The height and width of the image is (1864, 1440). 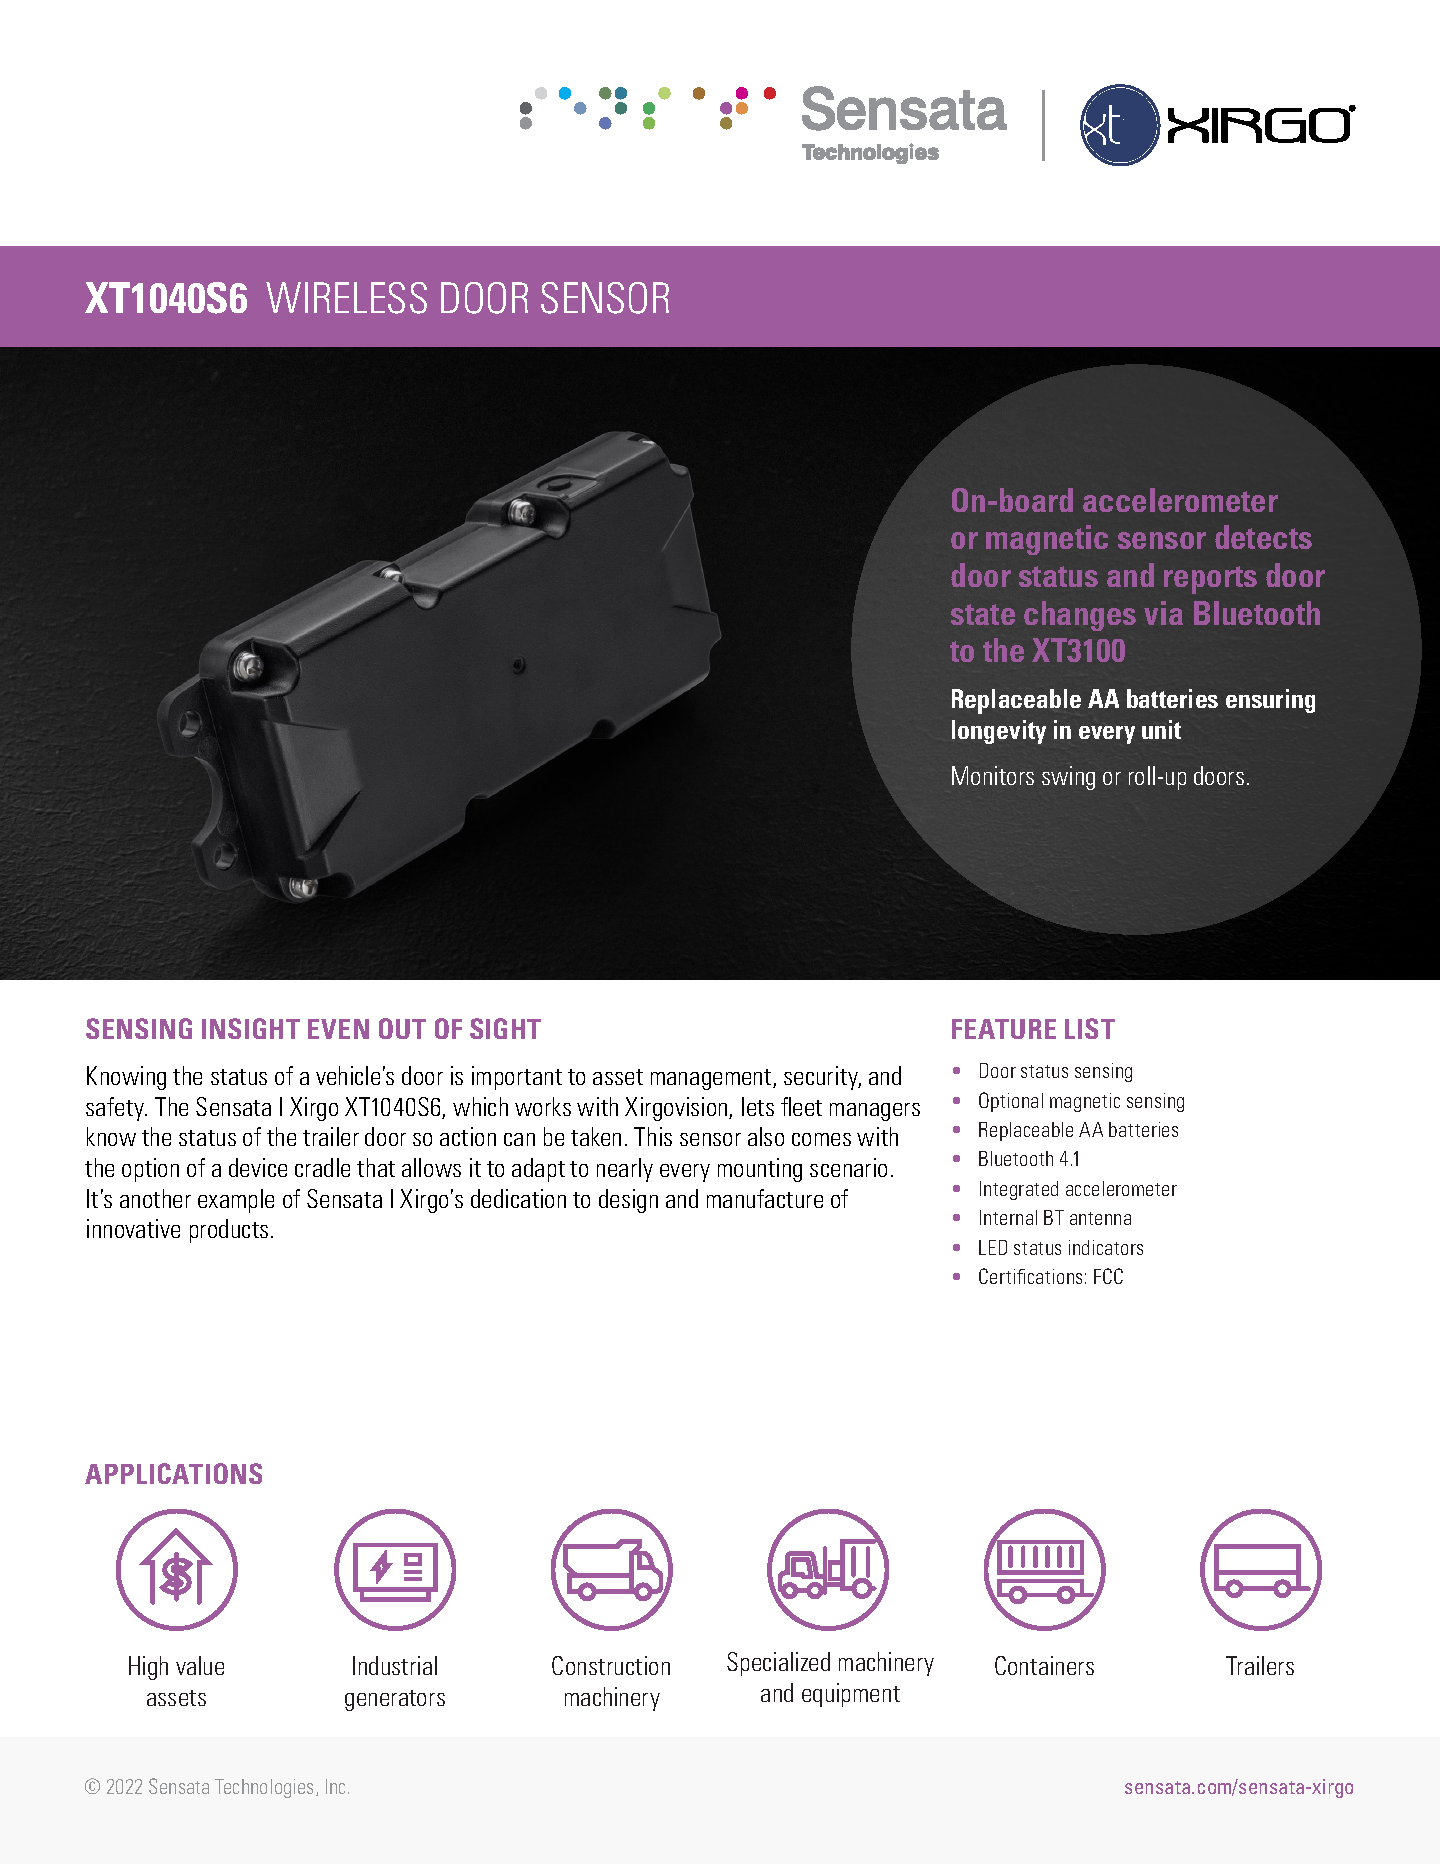 I want to click on FCC, so click(x=1108, y=1276).
